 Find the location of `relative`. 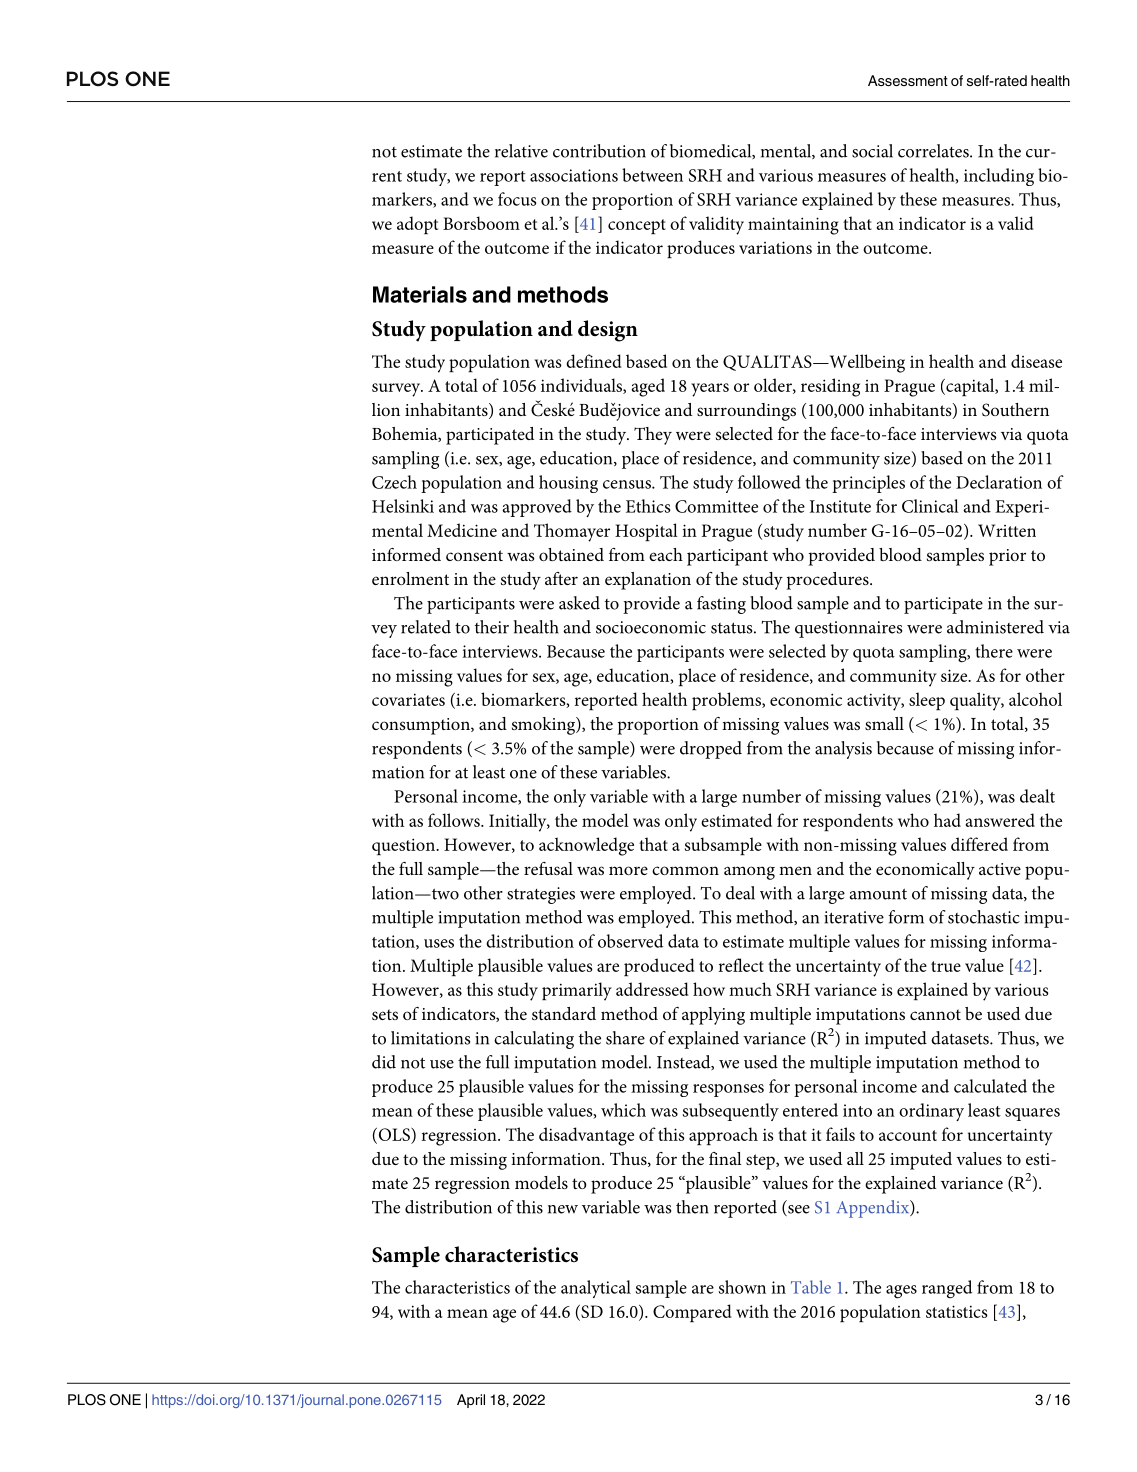

relative is located at coordinates (521, 151).
